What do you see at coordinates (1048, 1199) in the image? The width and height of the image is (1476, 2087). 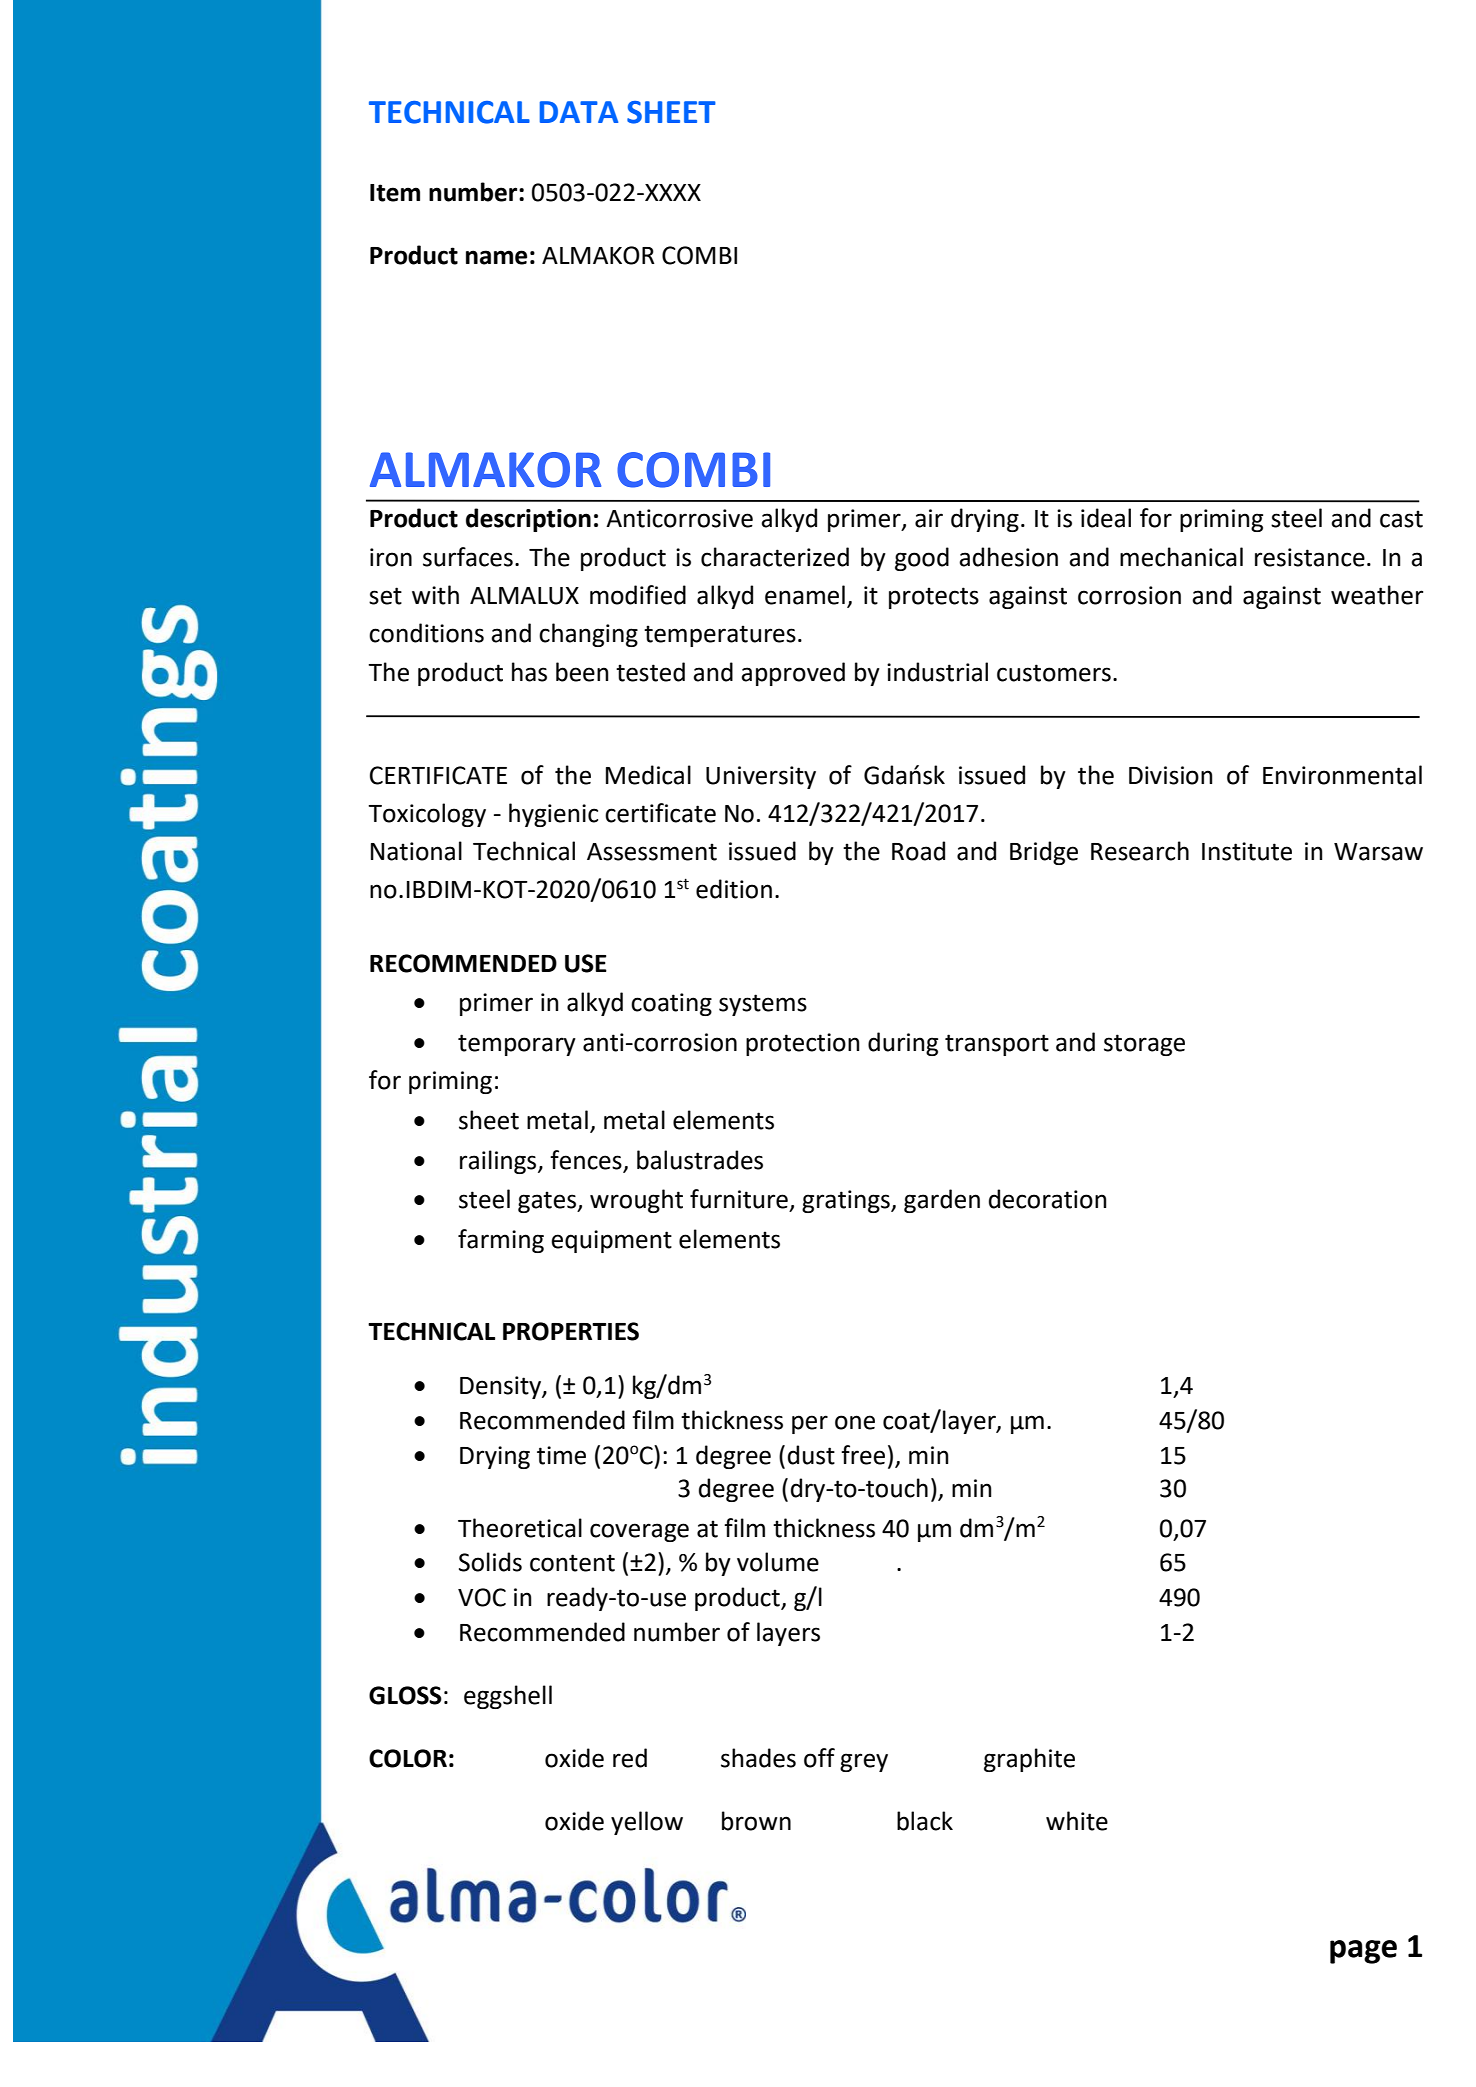 I see `decoration` at bounding box center [1048, 1199].
